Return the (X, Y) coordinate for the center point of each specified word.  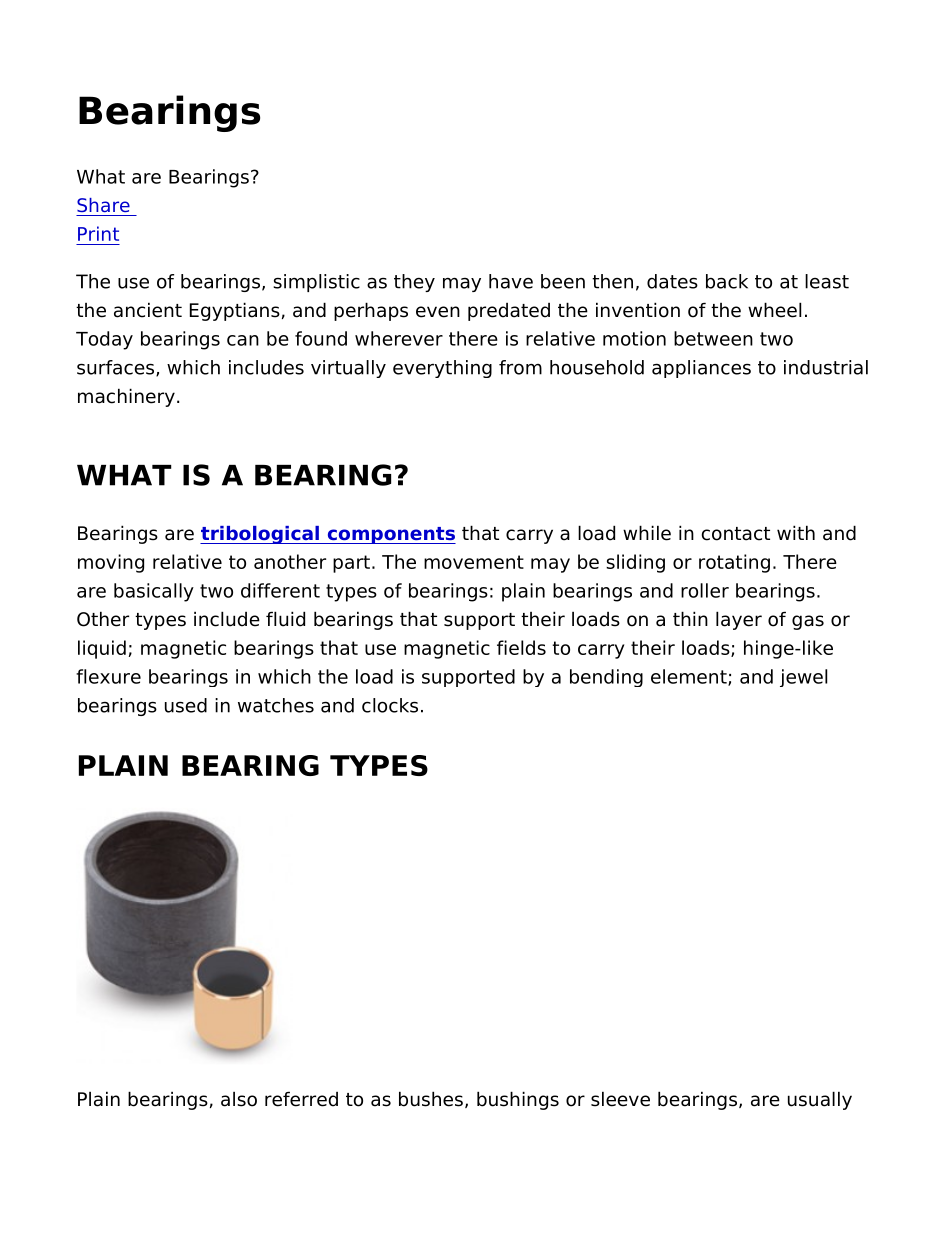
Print (98, 233)
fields (521, 647)
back (727, 281)
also (239, 1099)
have (511, 281)
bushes (431, 1099)
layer (739, 620)
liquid (102, 649)
